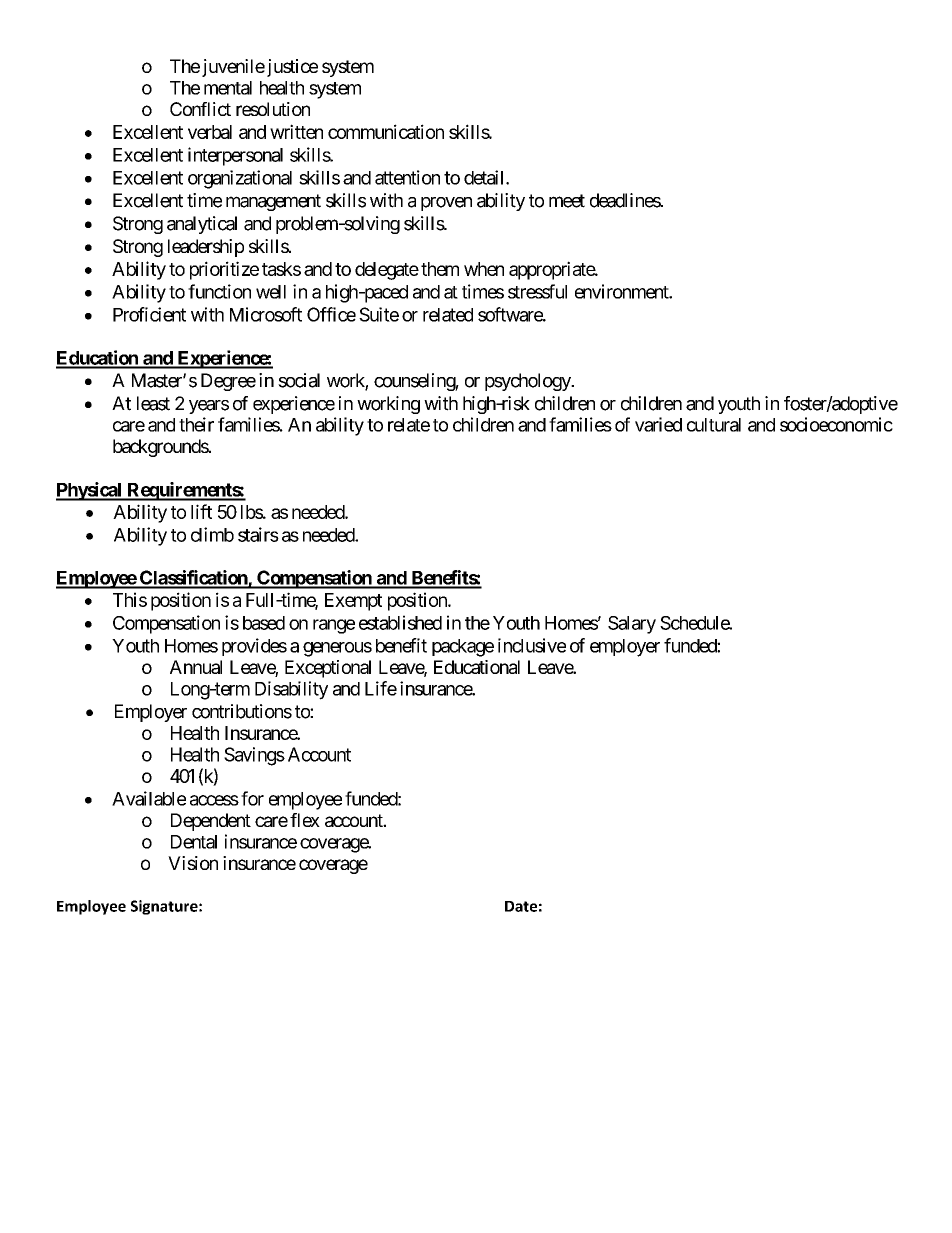  Describe the element at coordinates (200, 109) in the document. I see `Conflict` at that location.
